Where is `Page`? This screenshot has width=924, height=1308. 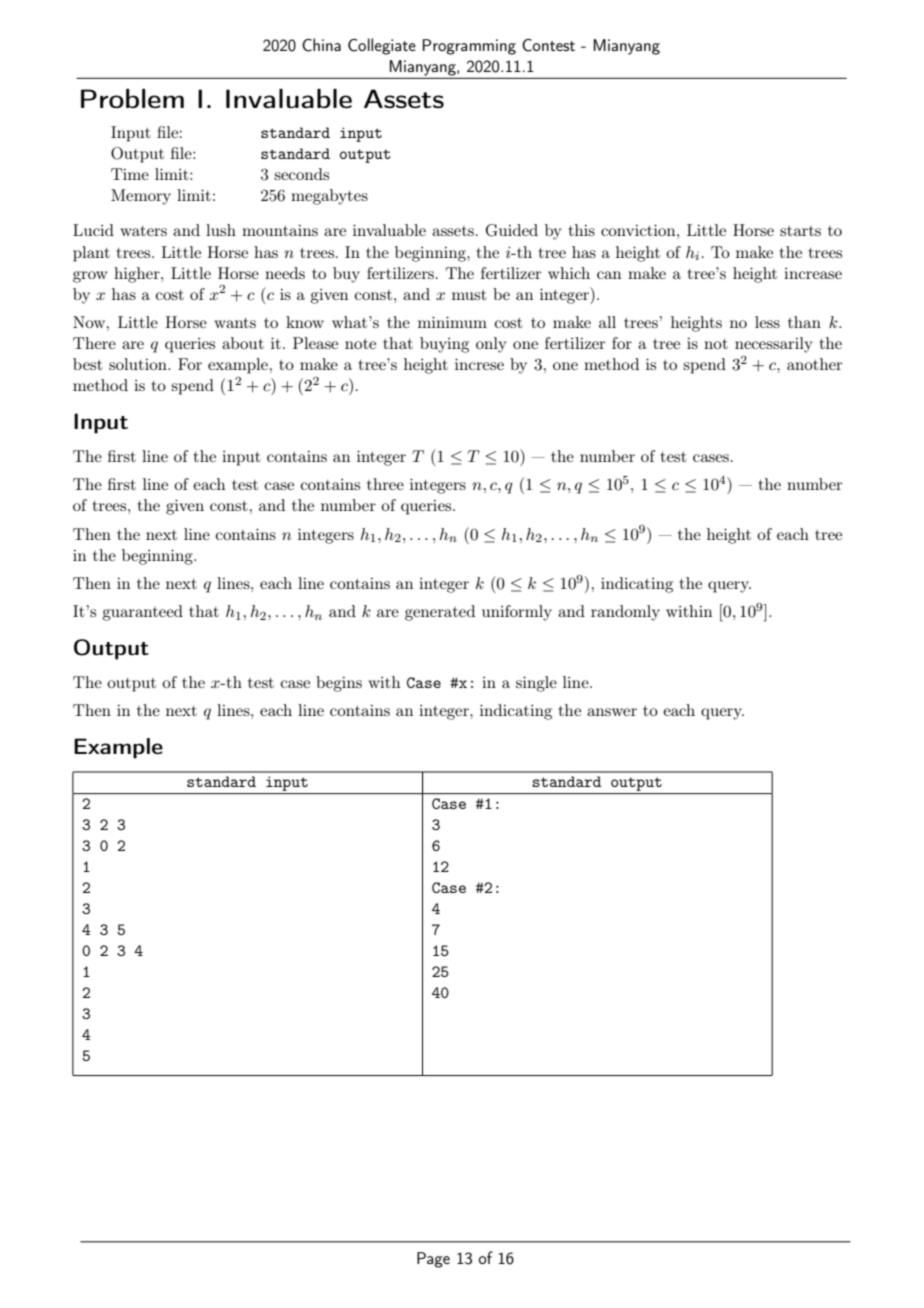 Page is located at coordinates (433, 1260).
